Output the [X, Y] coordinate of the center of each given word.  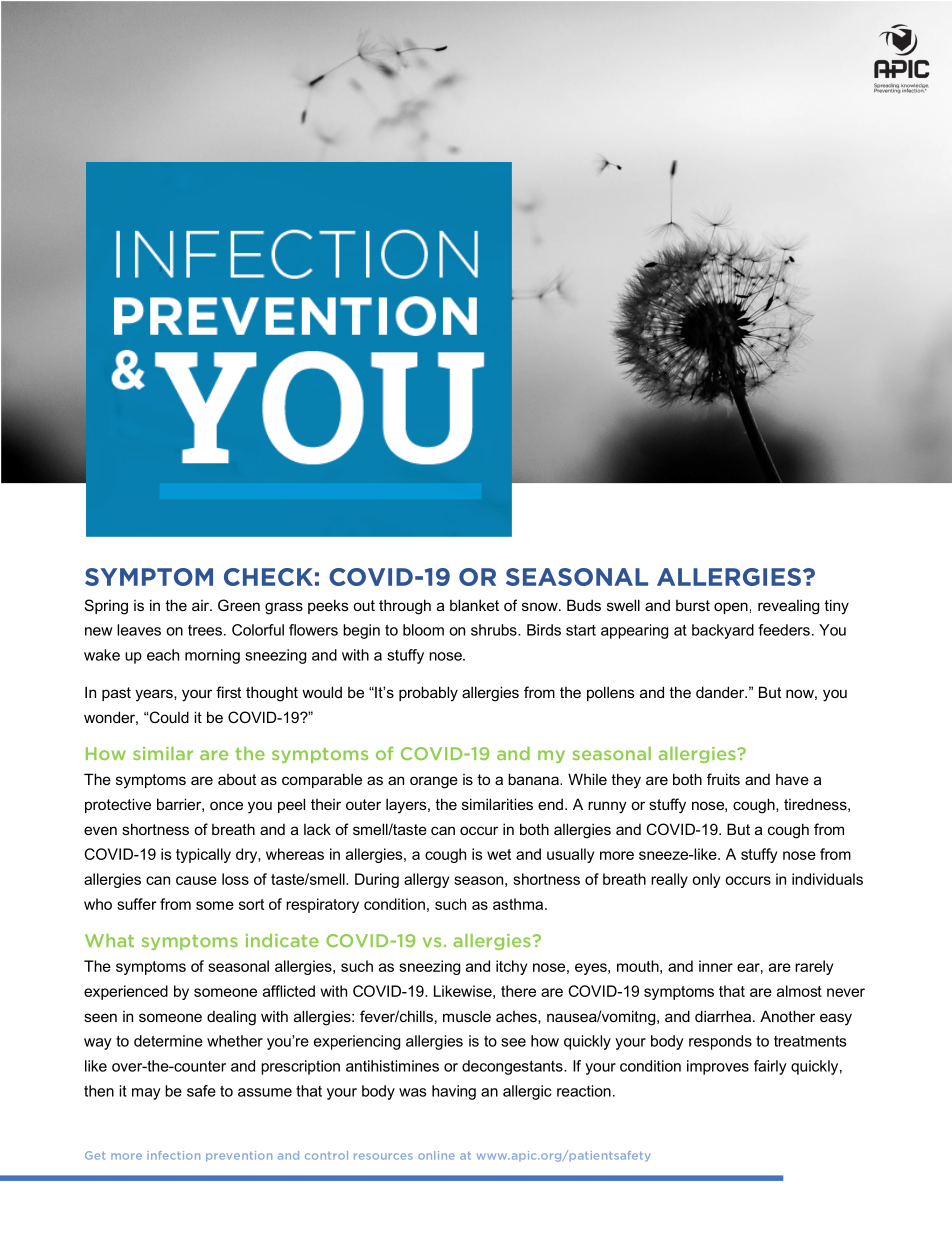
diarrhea [724, 1016]
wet [499, 854]
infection [173, 1155]
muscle [467, 1016]
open [731, 608]
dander [721, 692]
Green [239, 605]
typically [203, 855]
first [228, 692]
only [706, 880]
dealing [231, 1018]
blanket [474, 605]
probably [428, 694]
